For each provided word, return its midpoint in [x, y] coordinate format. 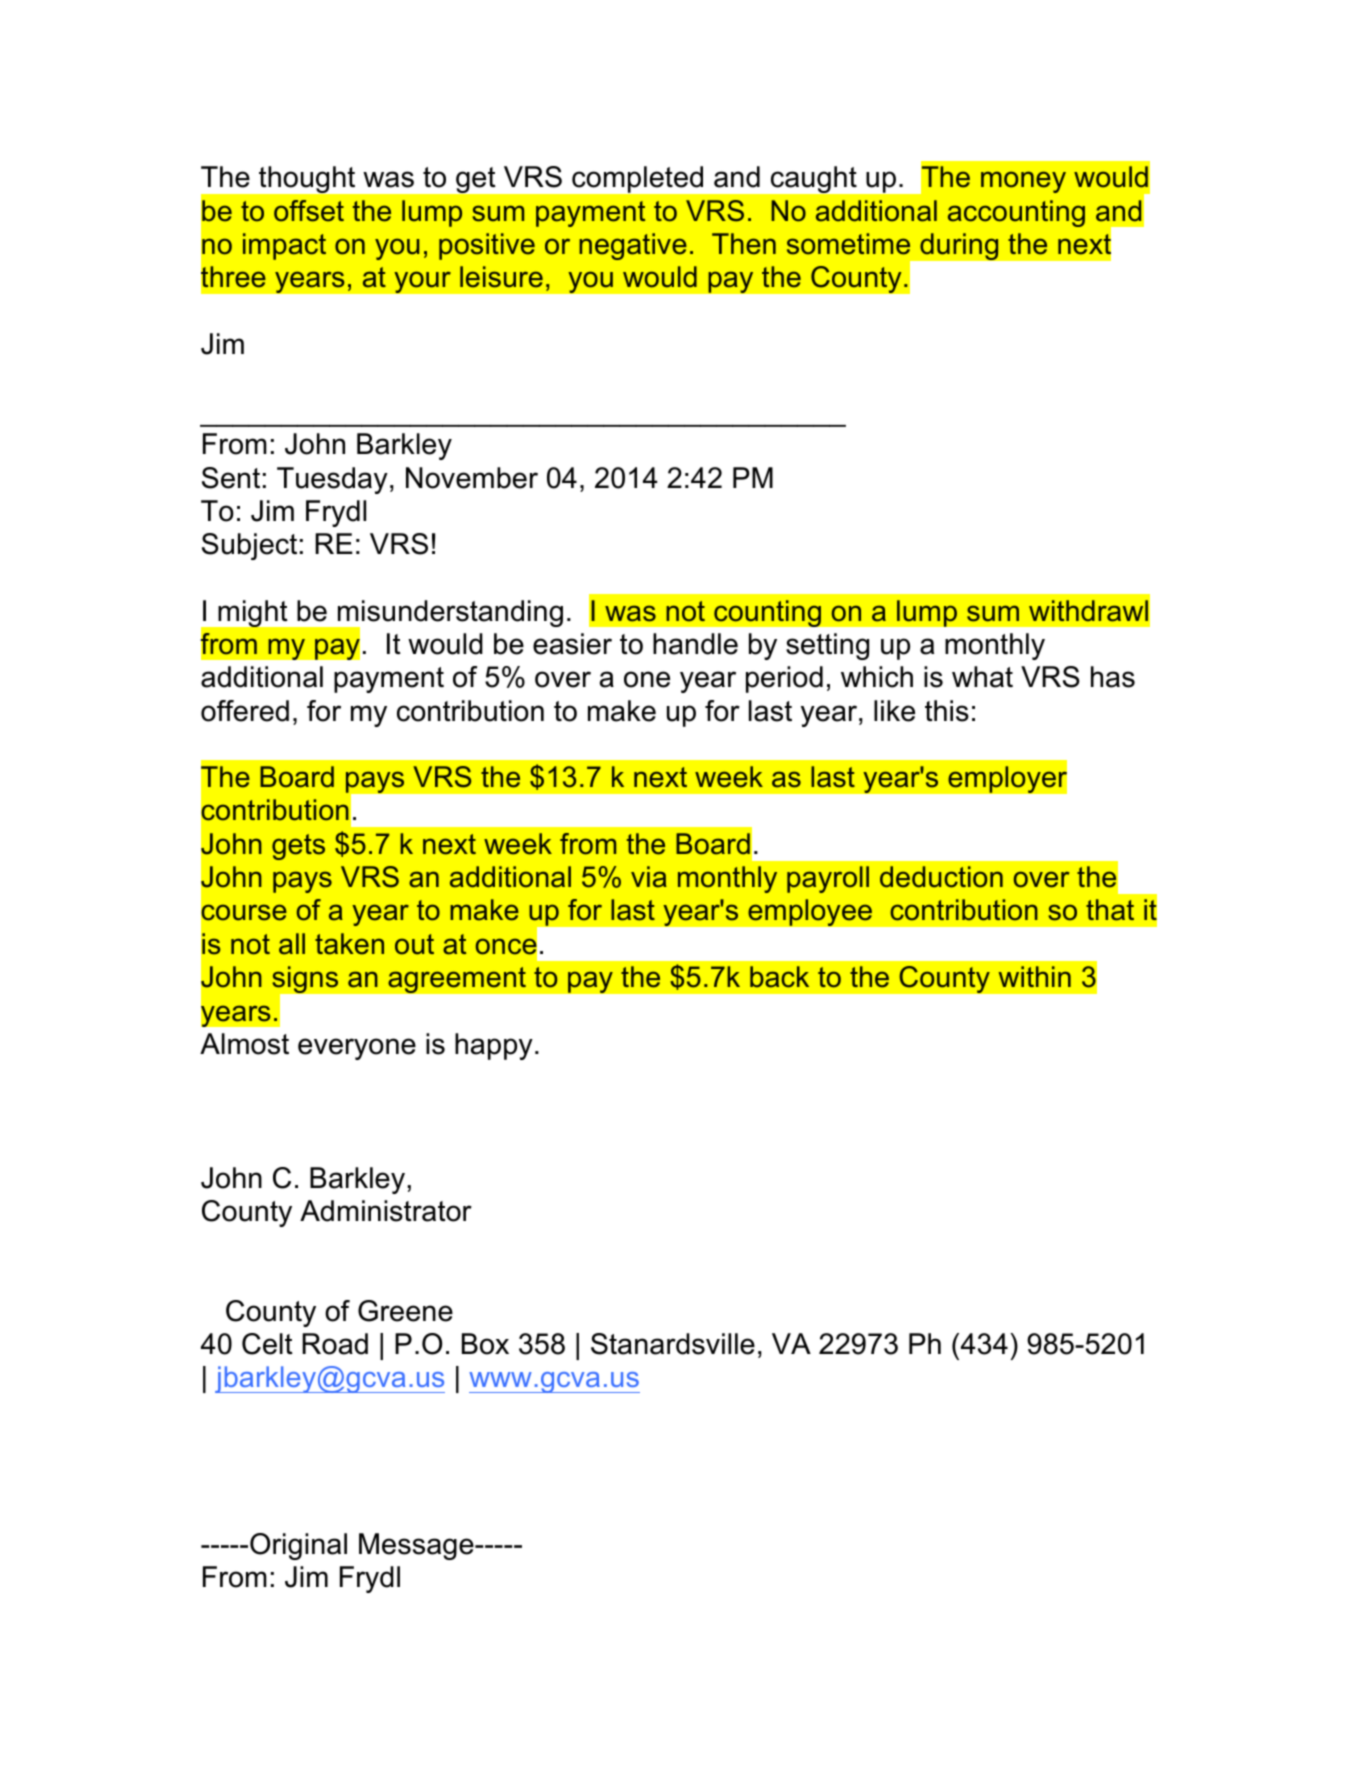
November [472, 478]
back [779, 977]
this [947, 711]
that [1110, 910]
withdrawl [1088, 611]
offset [309, 211]
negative [633, 246]
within [1035, 976]
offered [245, 711]
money [1023, 182]
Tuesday [332, 480]
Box [485, 1344]
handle [695, 644]
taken [349, 944]
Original [298, 1546]
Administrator [386, 1211]
